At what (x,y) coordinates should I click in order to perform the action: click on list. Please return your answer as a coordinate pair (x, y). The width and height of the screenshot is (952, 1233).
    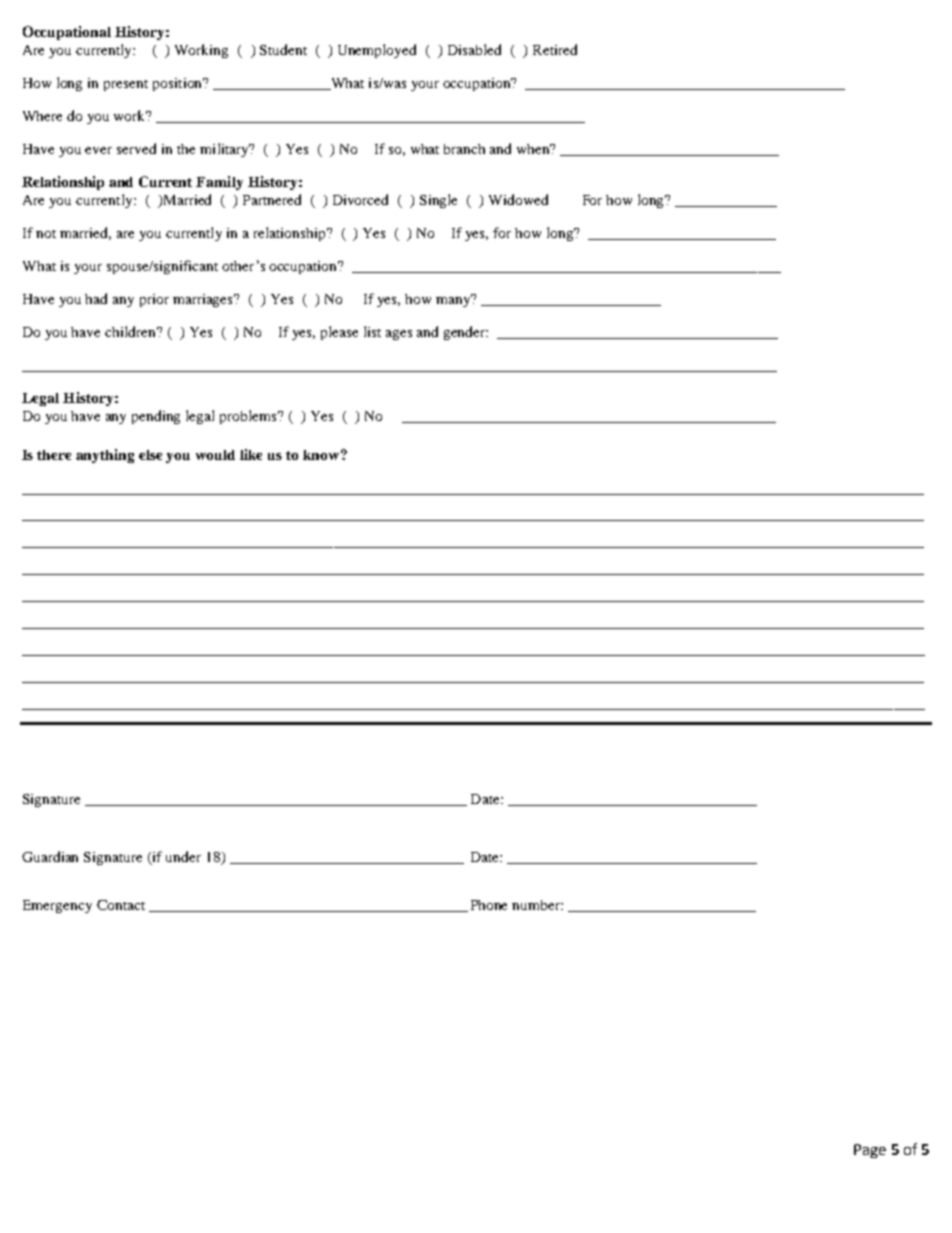
    Looking at the image, I should click on (372, 331).
